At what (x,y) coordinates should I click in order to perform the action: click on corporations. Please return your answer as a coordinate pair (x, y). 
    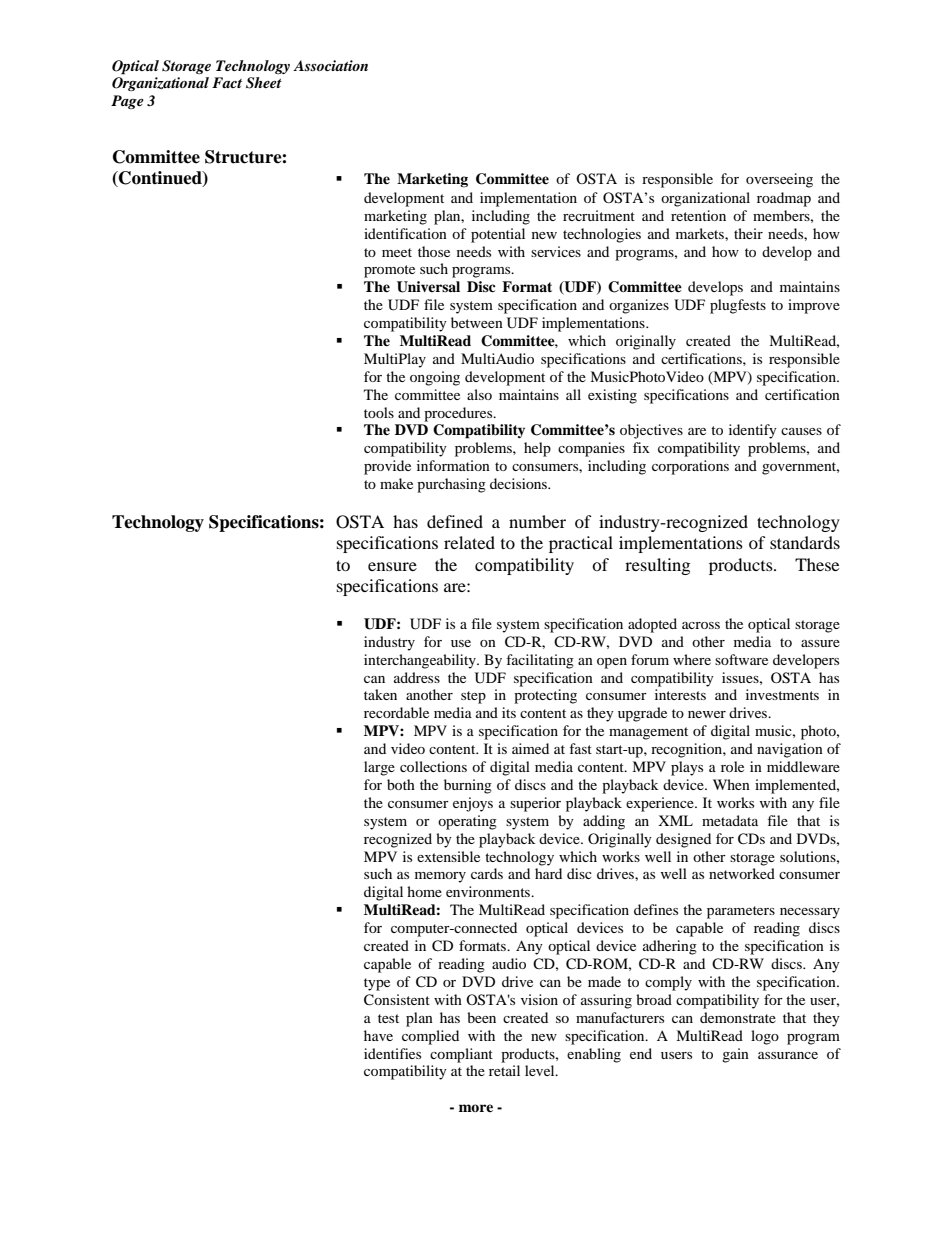
    Looking at the image, I should click on (690, 467).
